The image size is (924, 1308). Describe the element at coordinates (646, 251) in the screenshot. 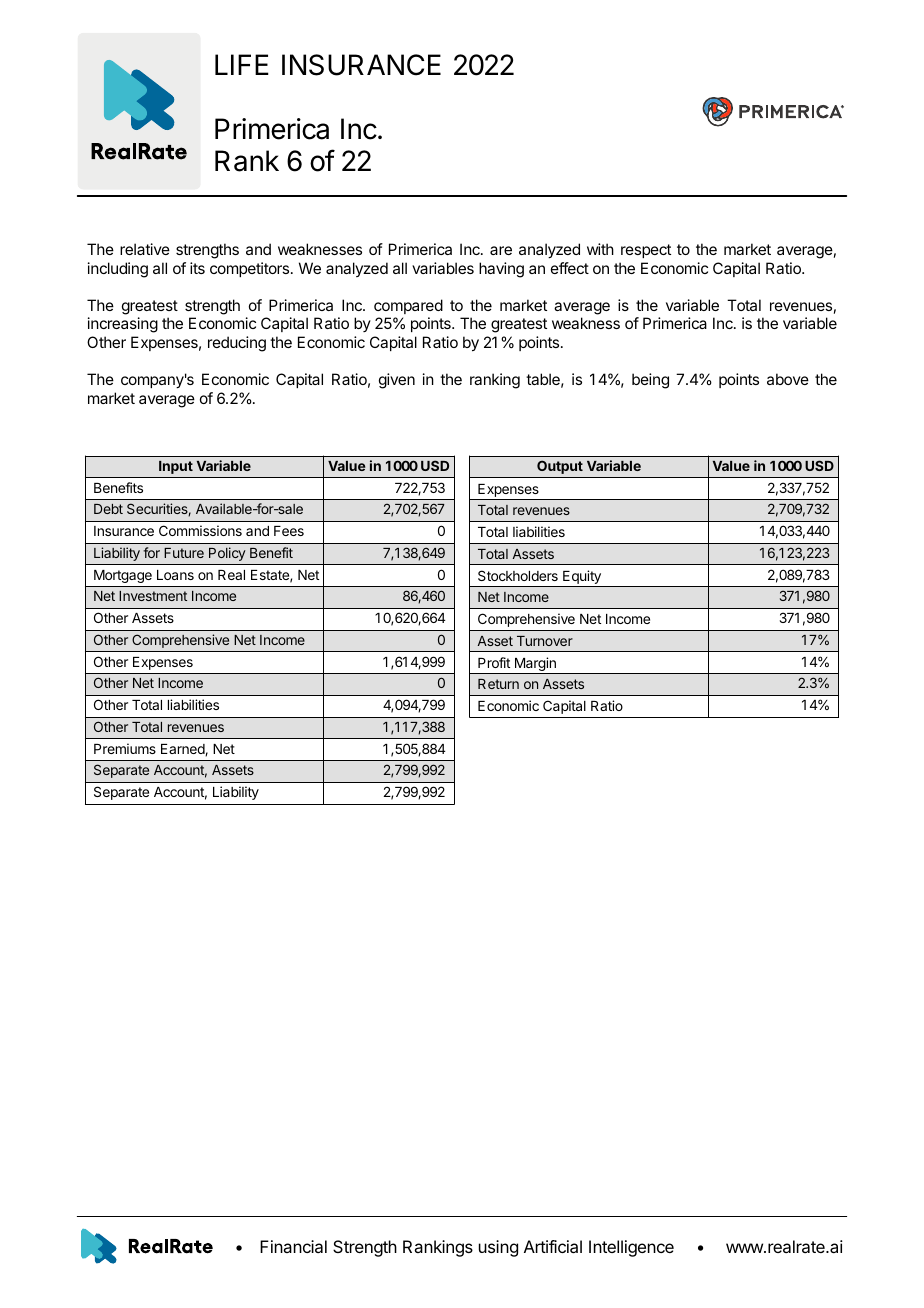

I see `respect` at that location.
